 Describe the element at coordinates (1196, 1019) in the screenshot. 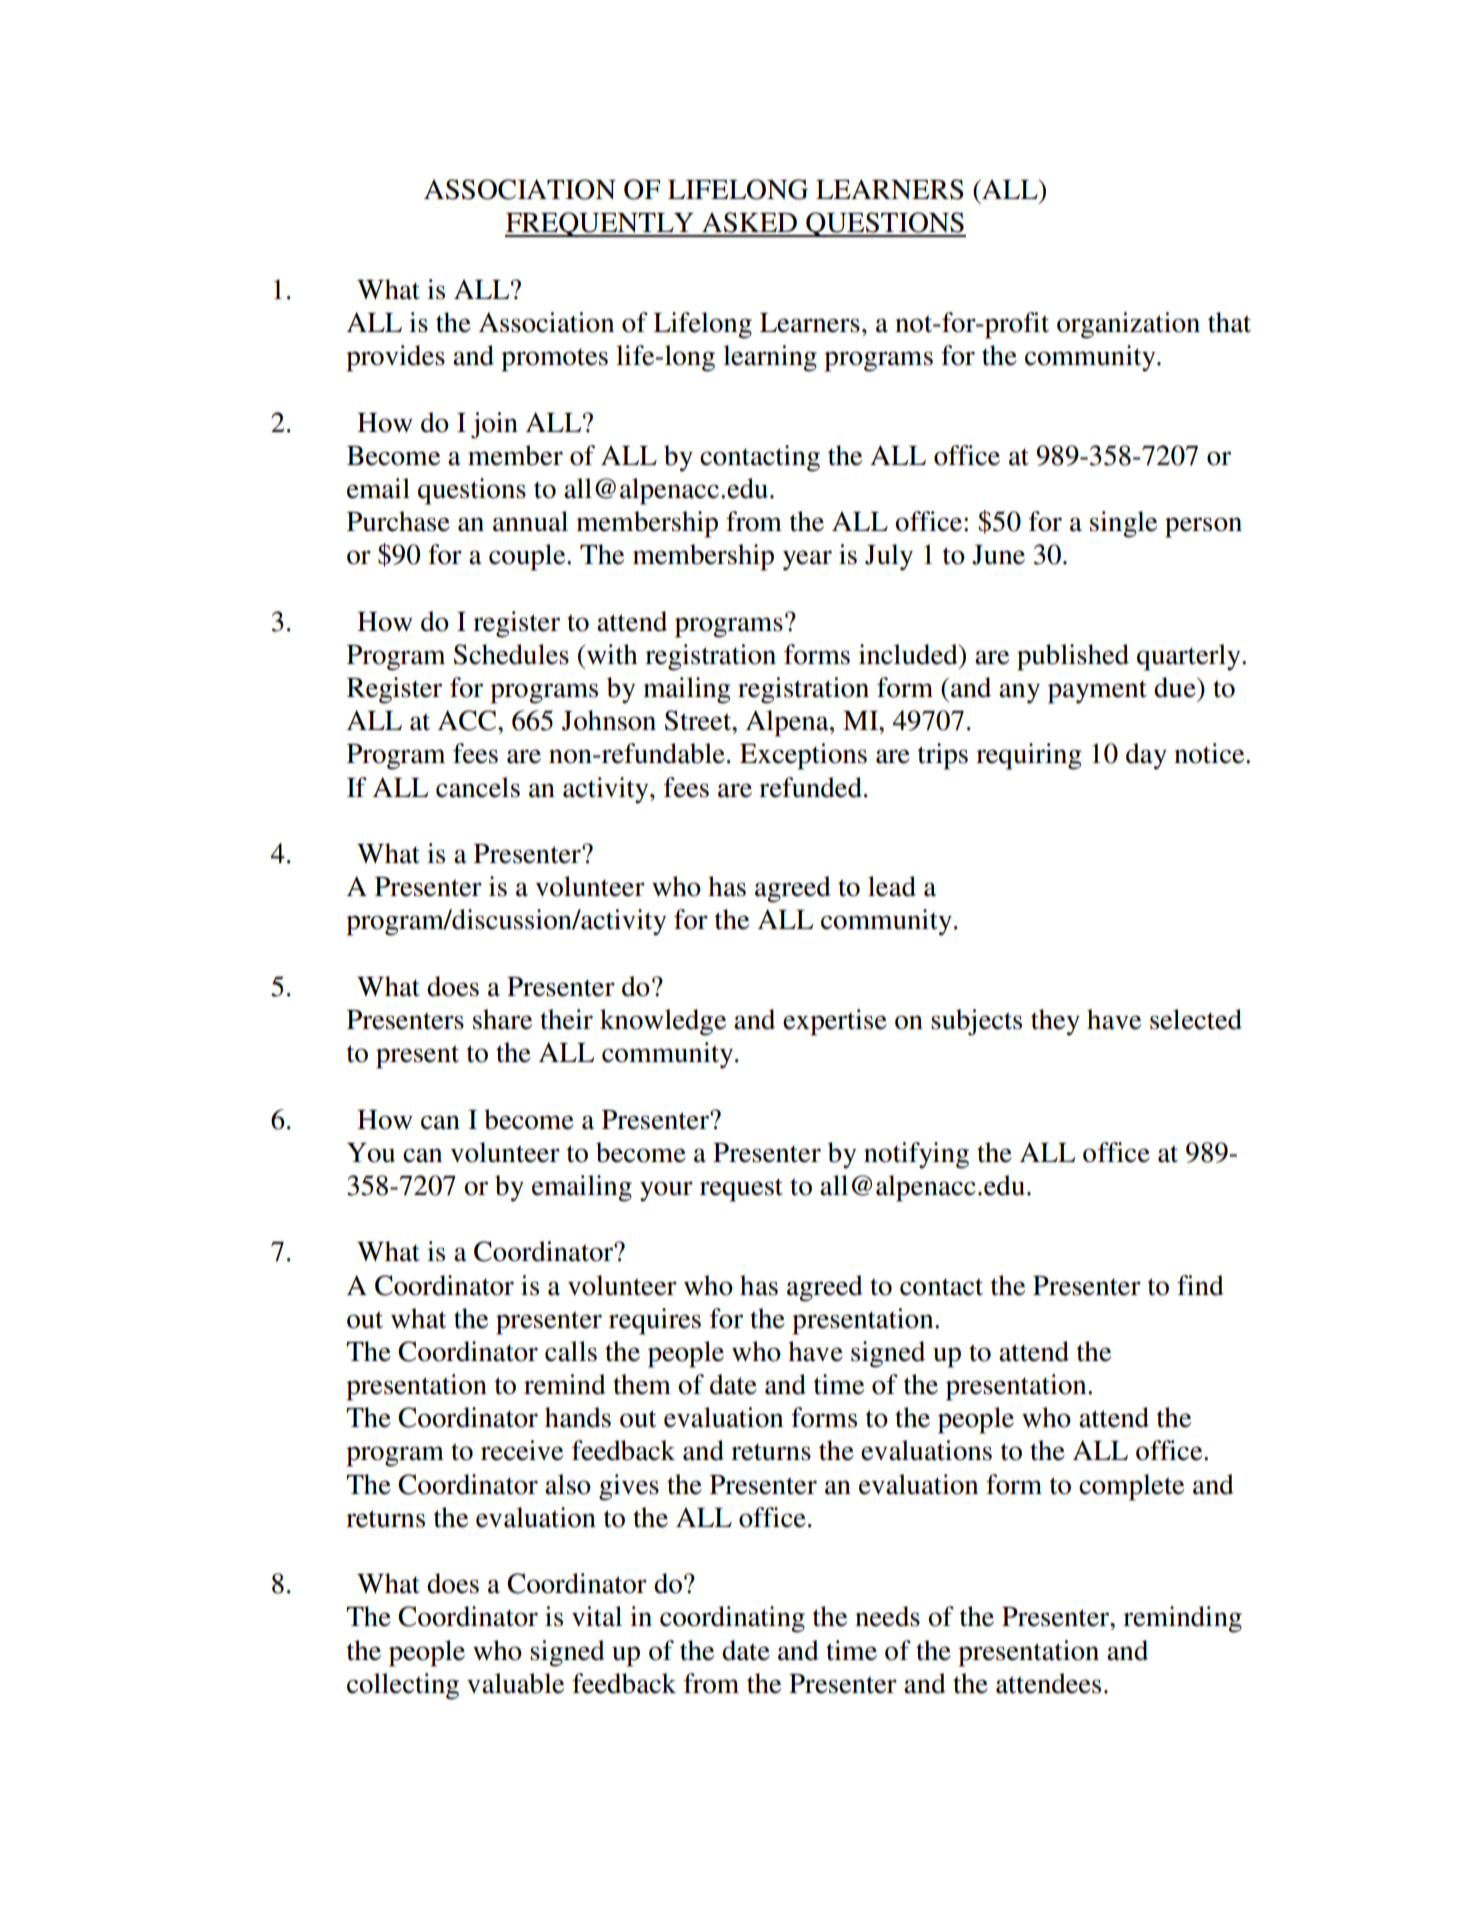

I see `selected` at that location.
